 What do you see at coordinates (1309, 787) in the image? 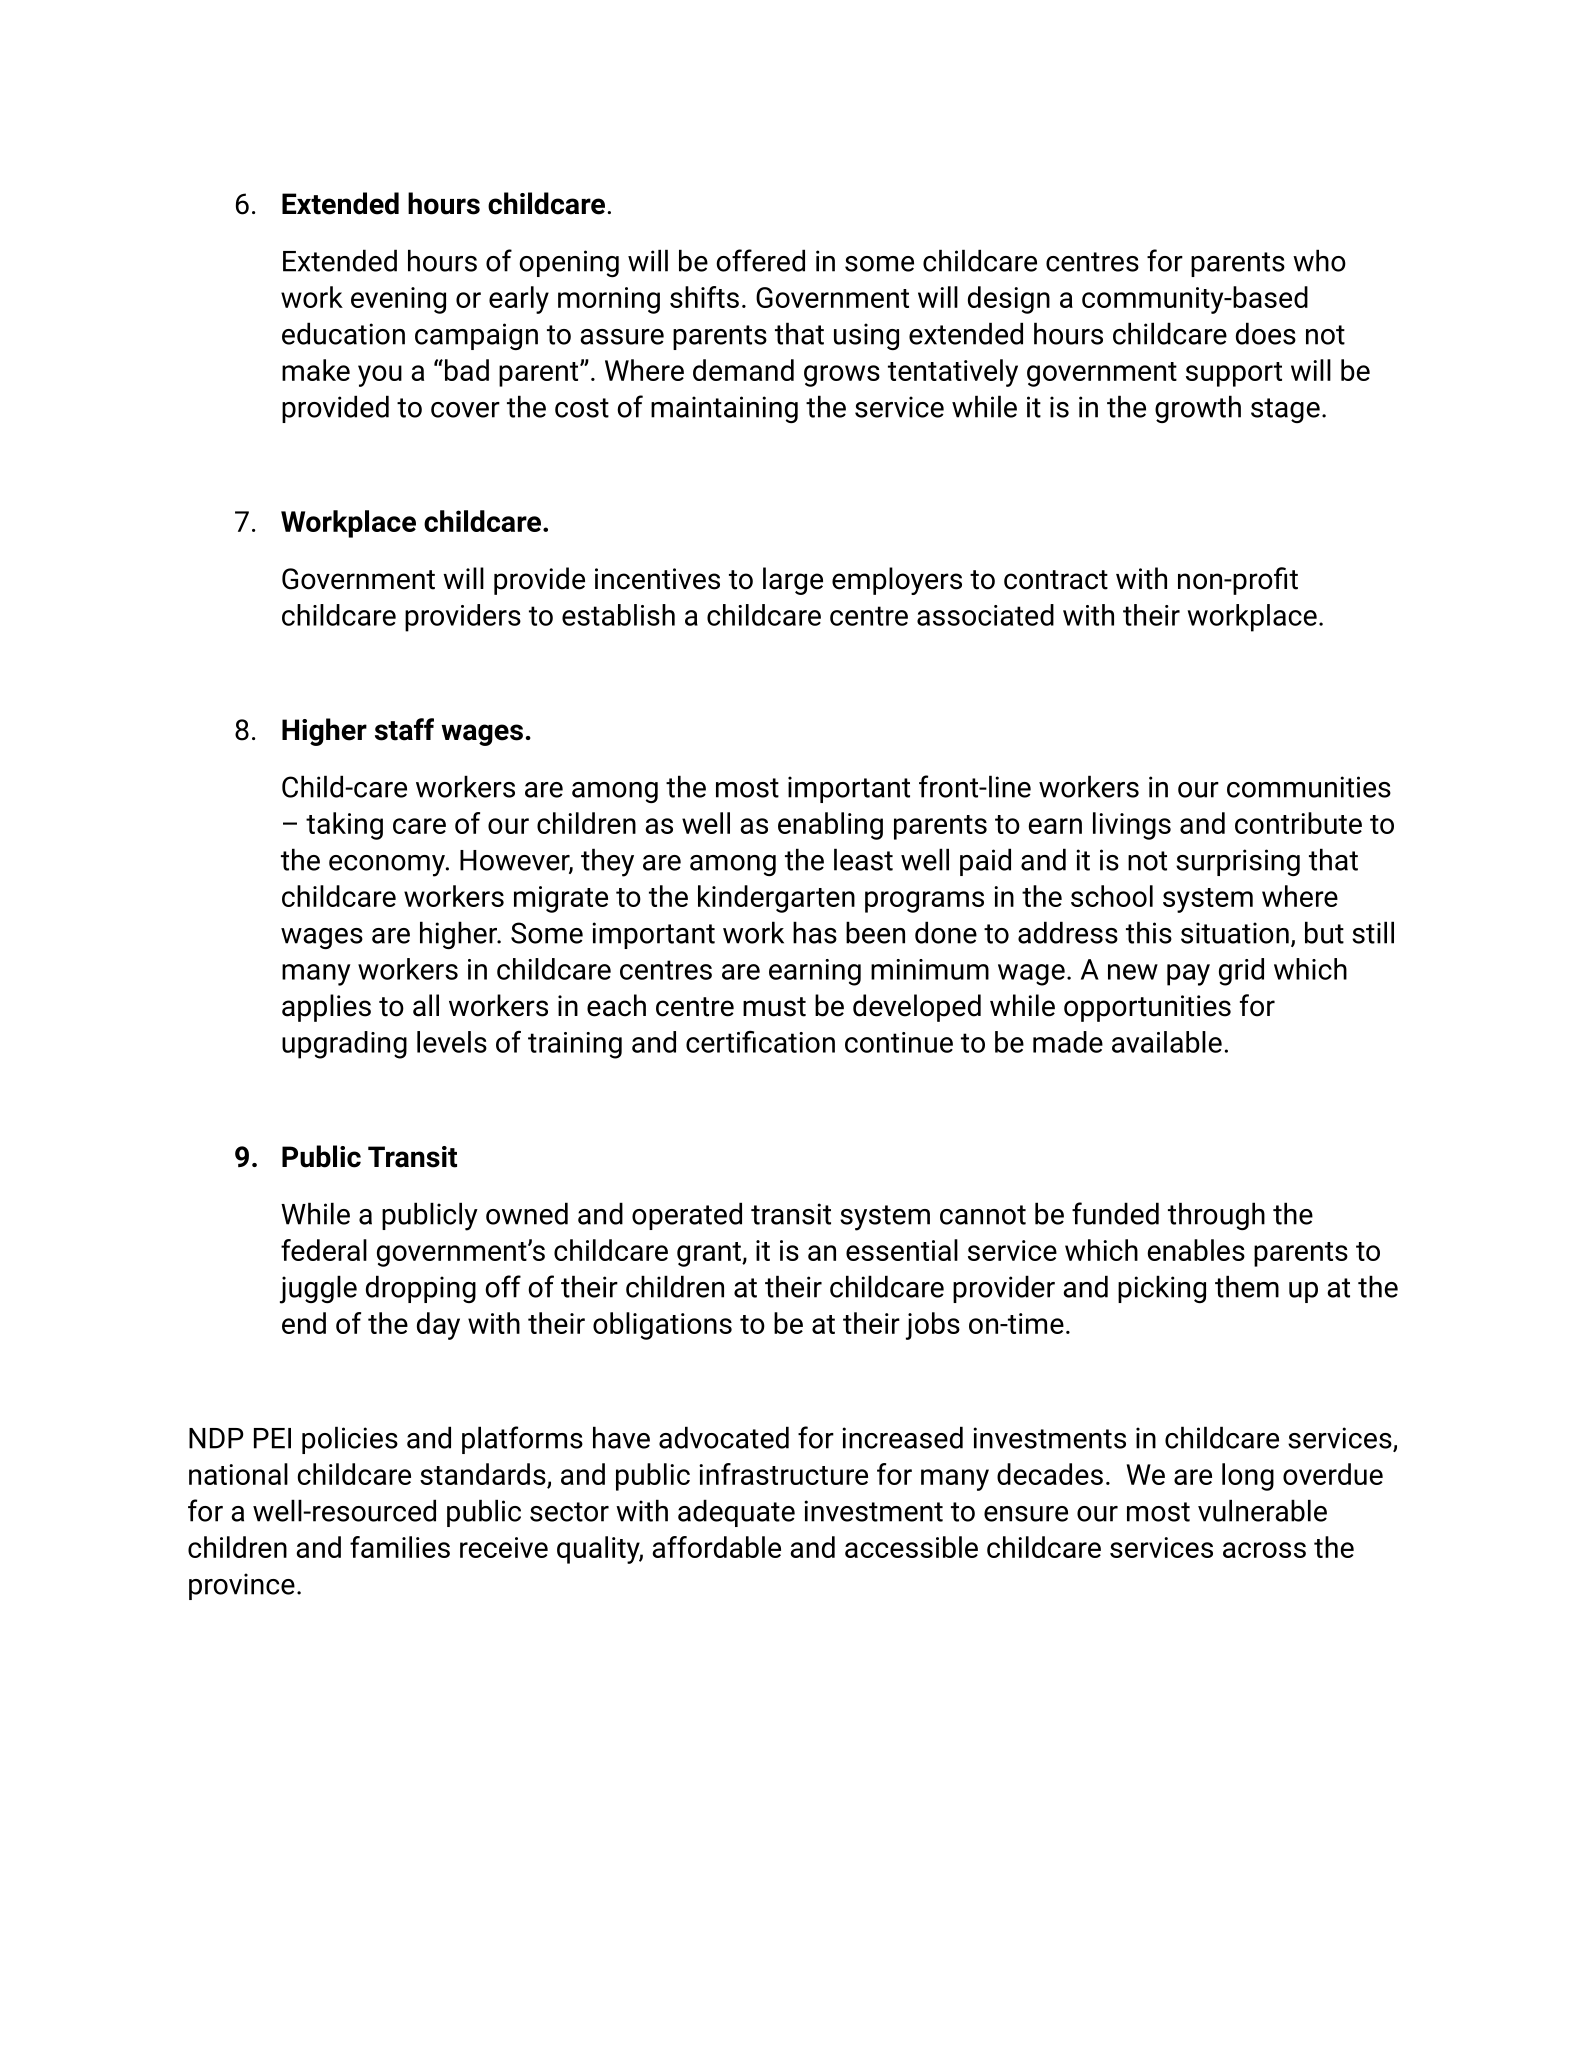
I see `communities` at bounding box center [1309, 787].
